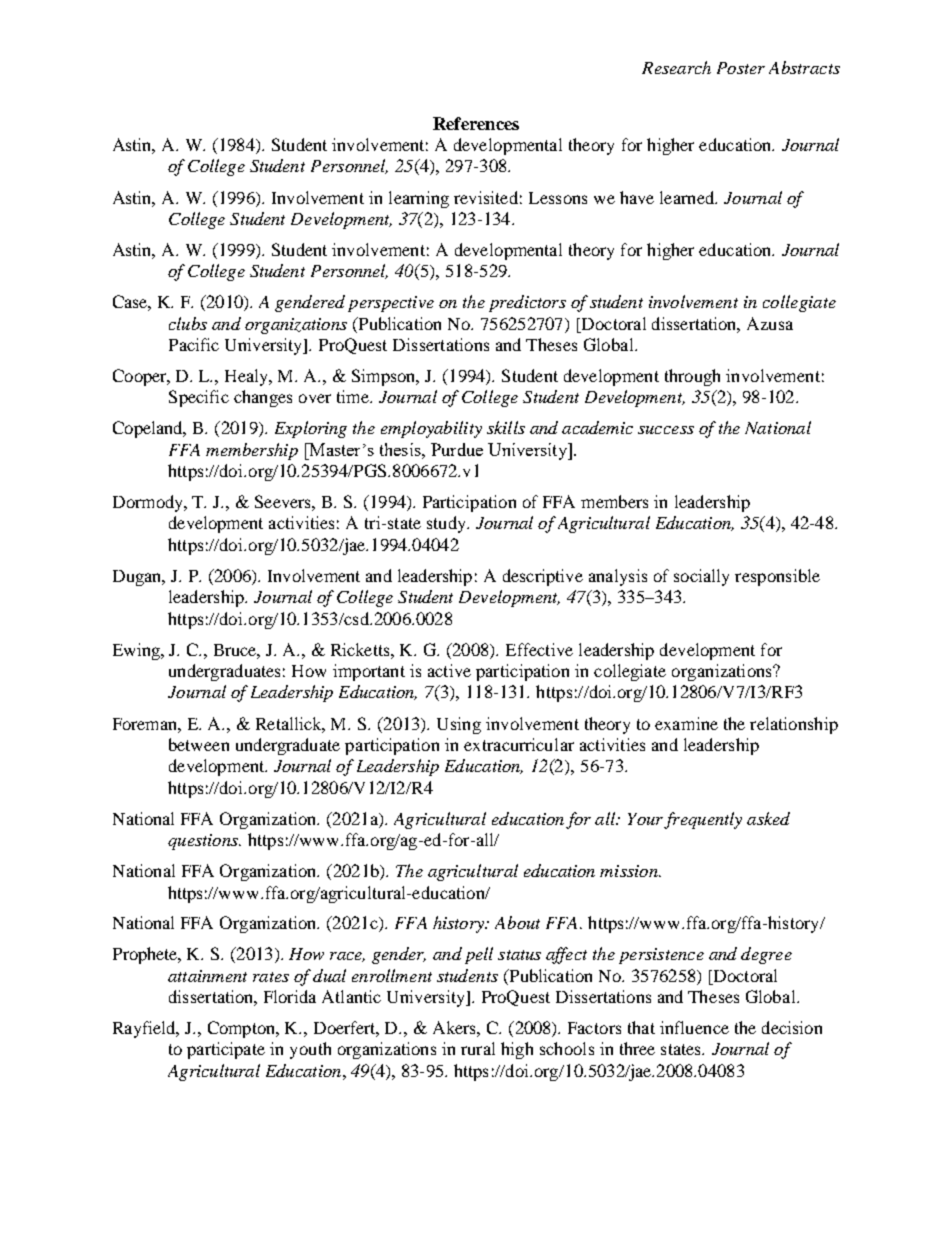  Describe the element at coordinates (694, 1027) in the page. I see `influence` at that location.
